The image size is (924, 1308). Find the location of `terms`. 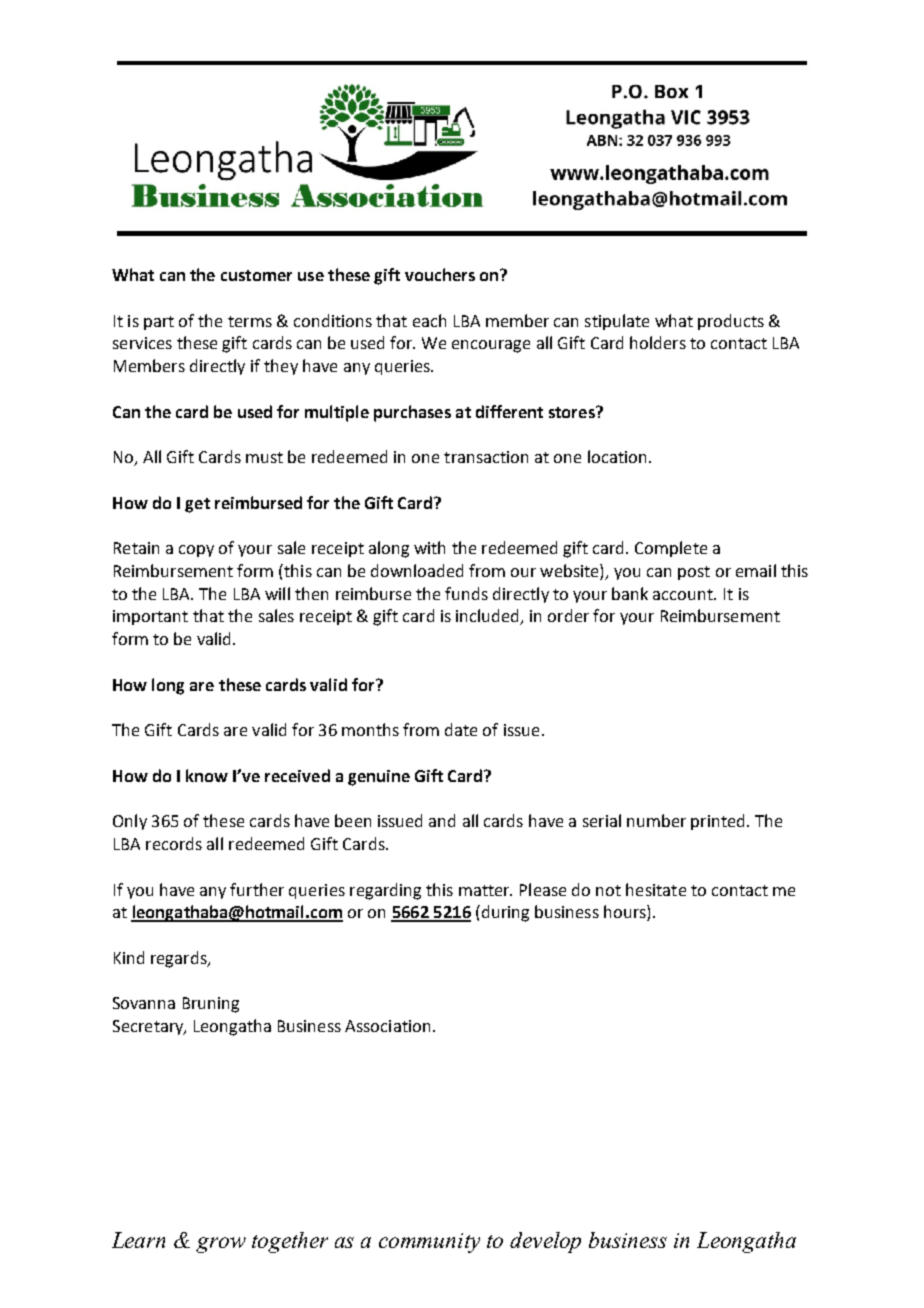

terms is located at coordinates (250, 321).
